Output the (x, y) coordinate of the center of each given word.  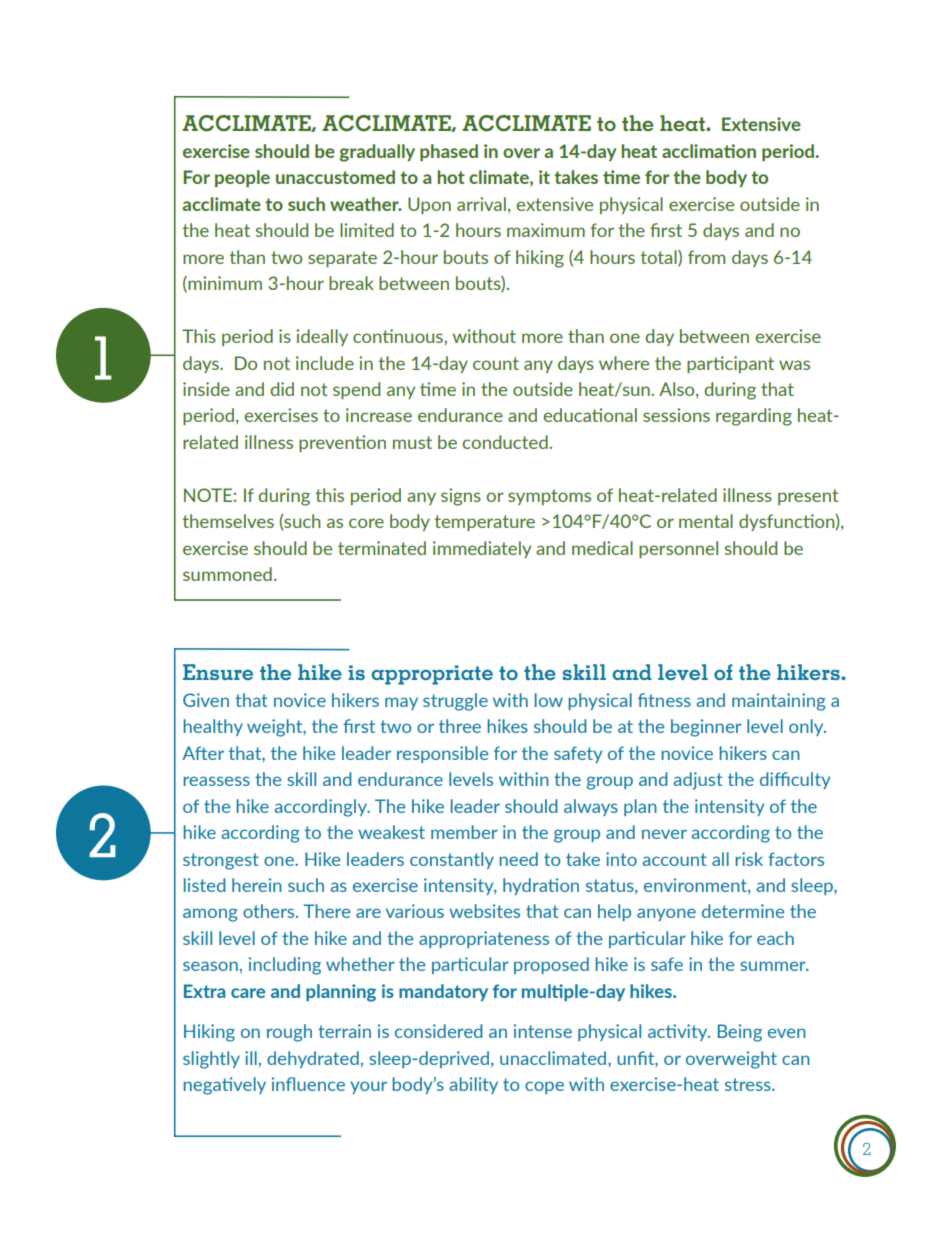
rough (289, 1033)
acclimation (709, 151)
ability (474, 1085)
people (242, 178)
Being (740, 1033)
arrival (481, 204)
